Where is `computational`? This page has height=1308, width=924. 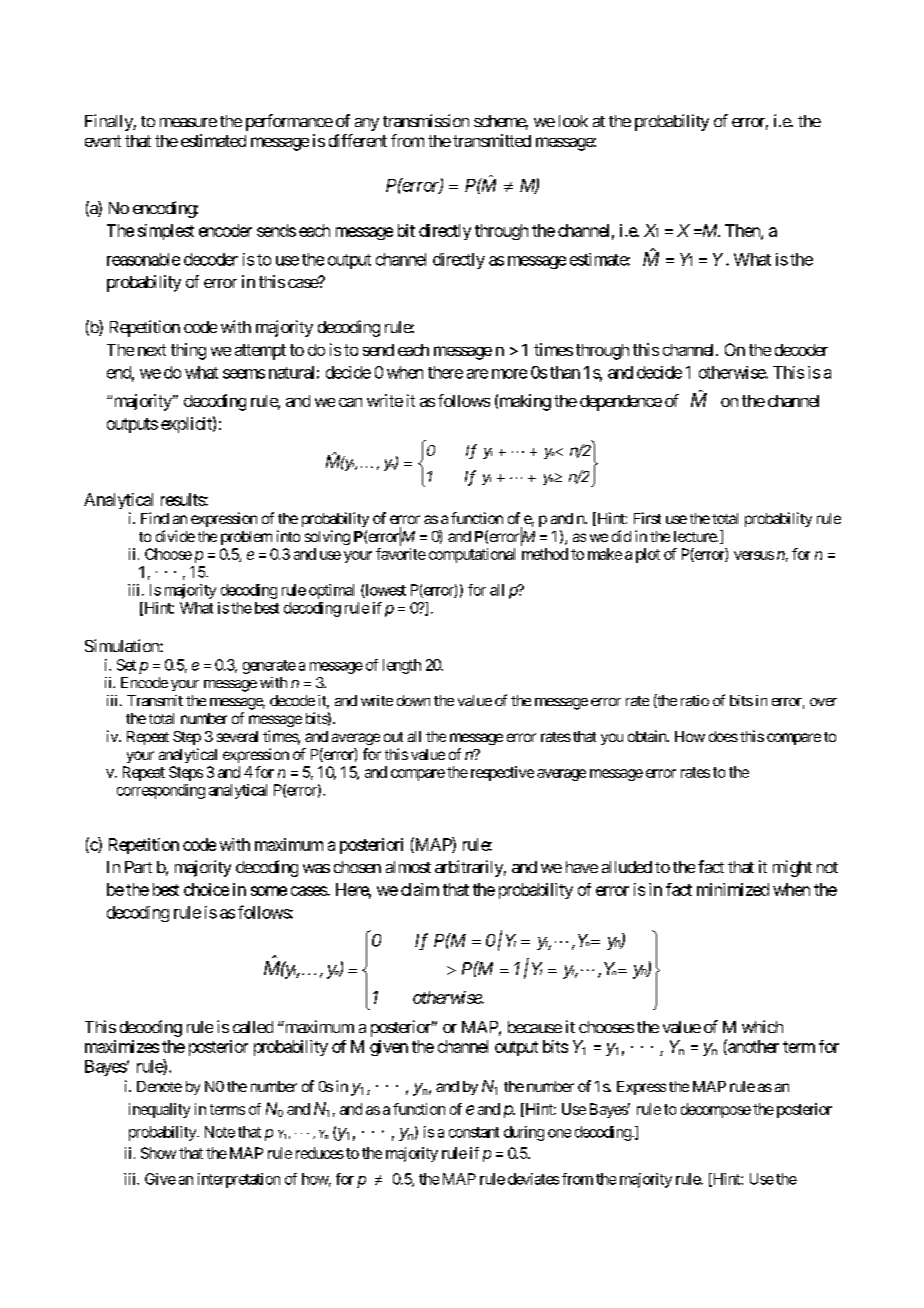 computational is located at coordinates (472, 555).
